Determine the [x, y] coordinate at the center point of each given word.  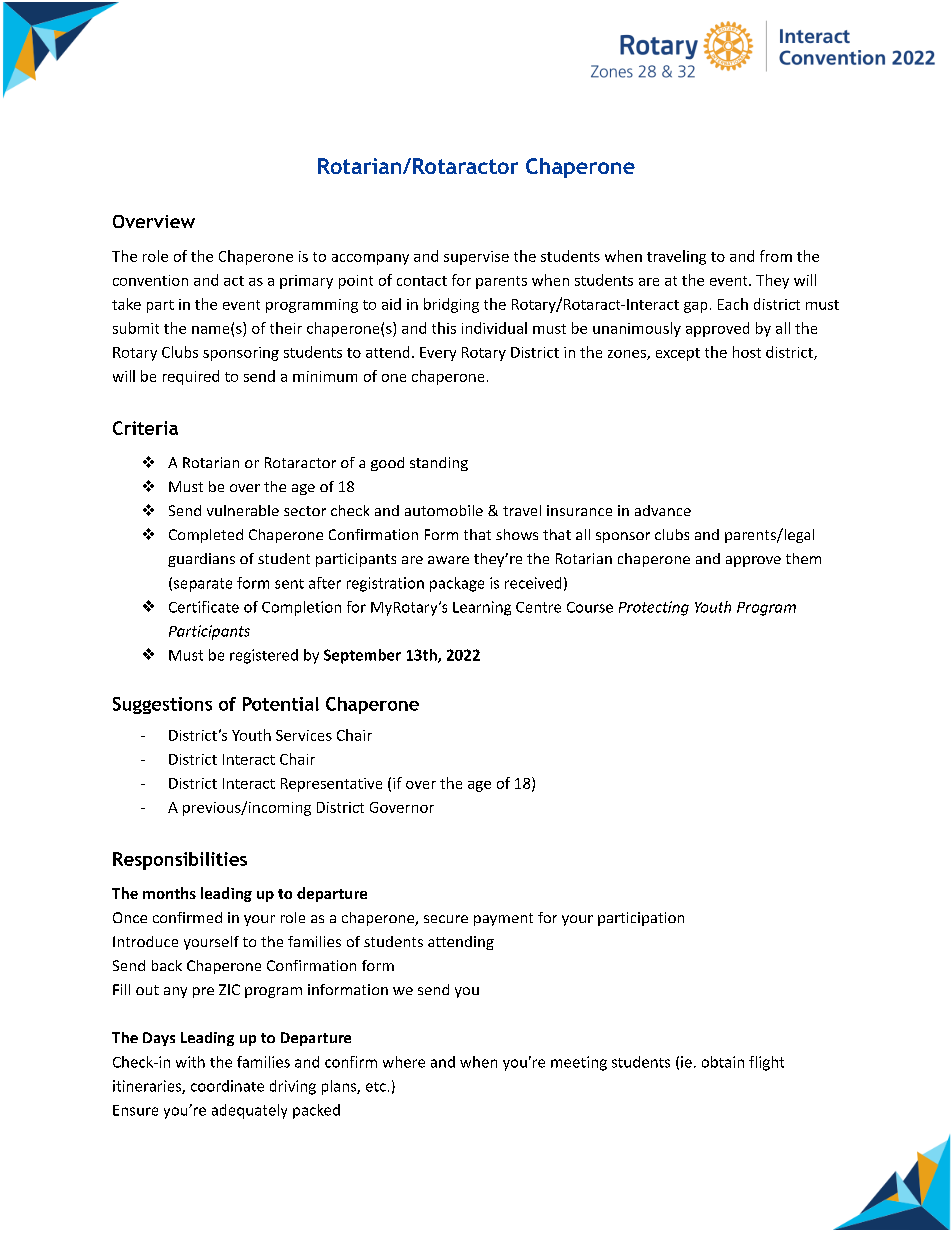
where [404, 1062]
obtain [723, 1062]
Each [733, 304]
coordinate [227, 1086]
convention [150, 280]
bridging [451, 305]
